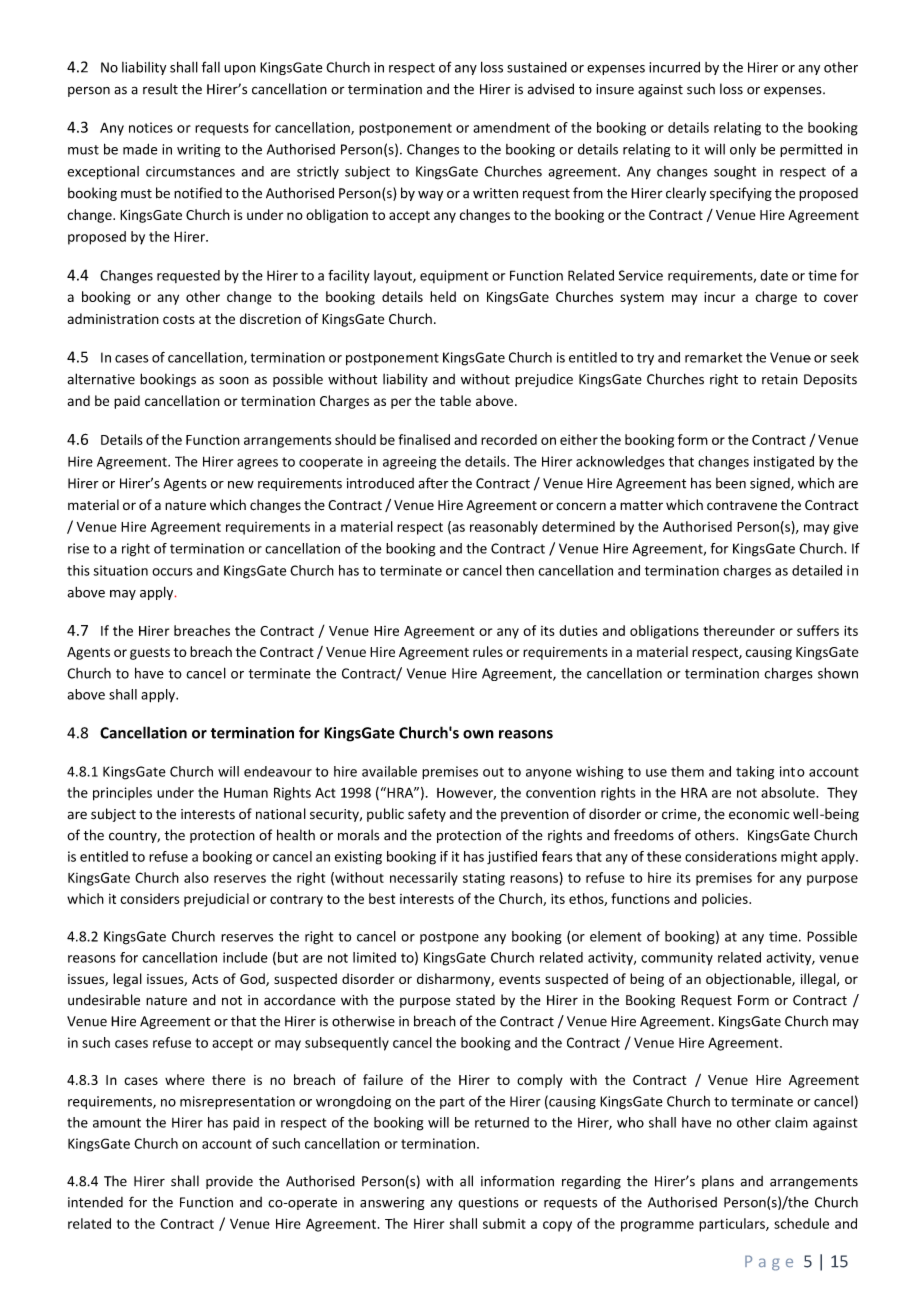 This page has height=1307, width=924. I want to click on suffers, so click(818, 630).
